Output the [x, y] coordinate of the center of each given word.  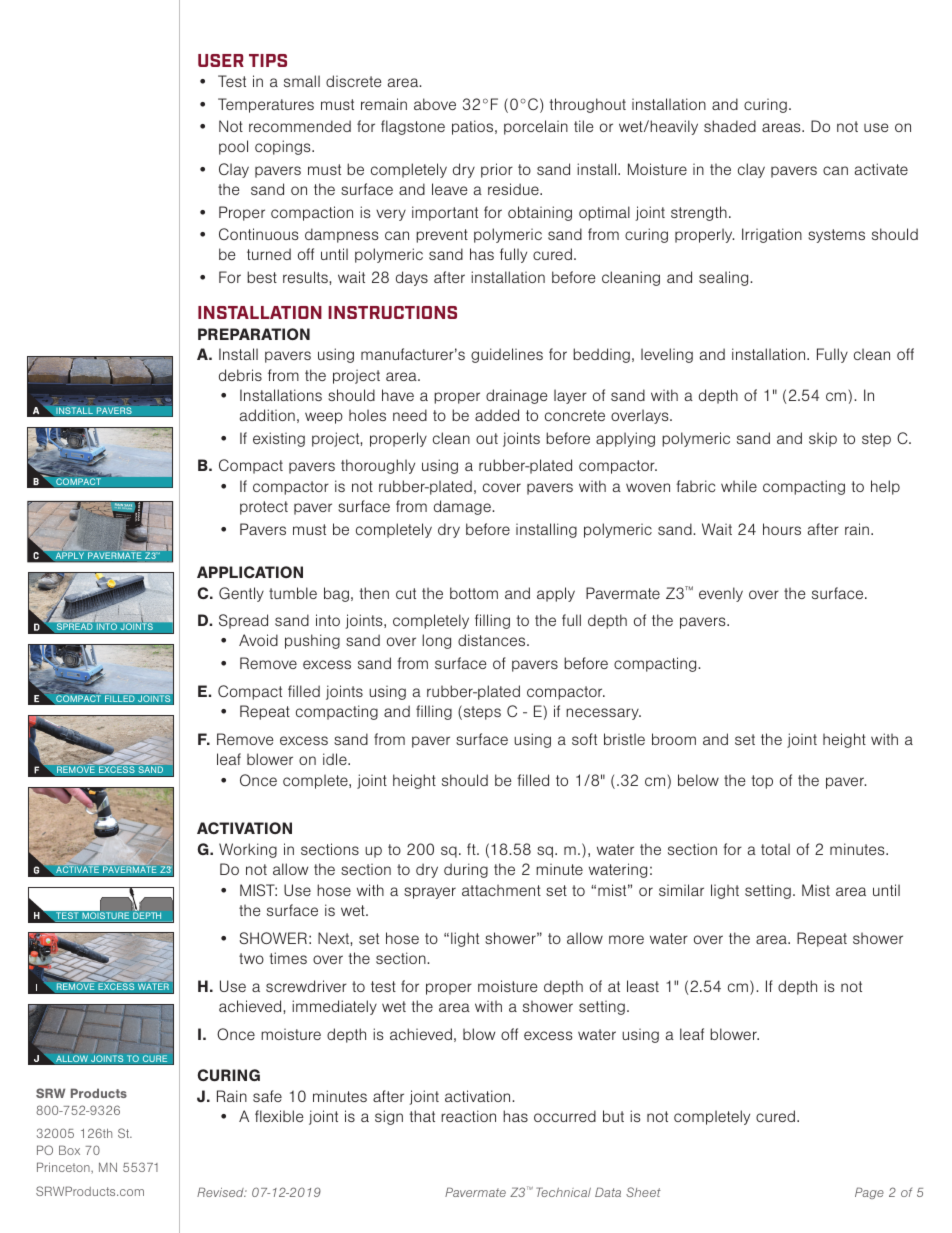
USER [221, 60]
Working [248, 850]
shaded [730, 126]
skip [823, 439]
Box [69, 1150]
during [466, 870]
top [762, 782]
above [435, 104]
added [497, 415]
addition [267, 415]
